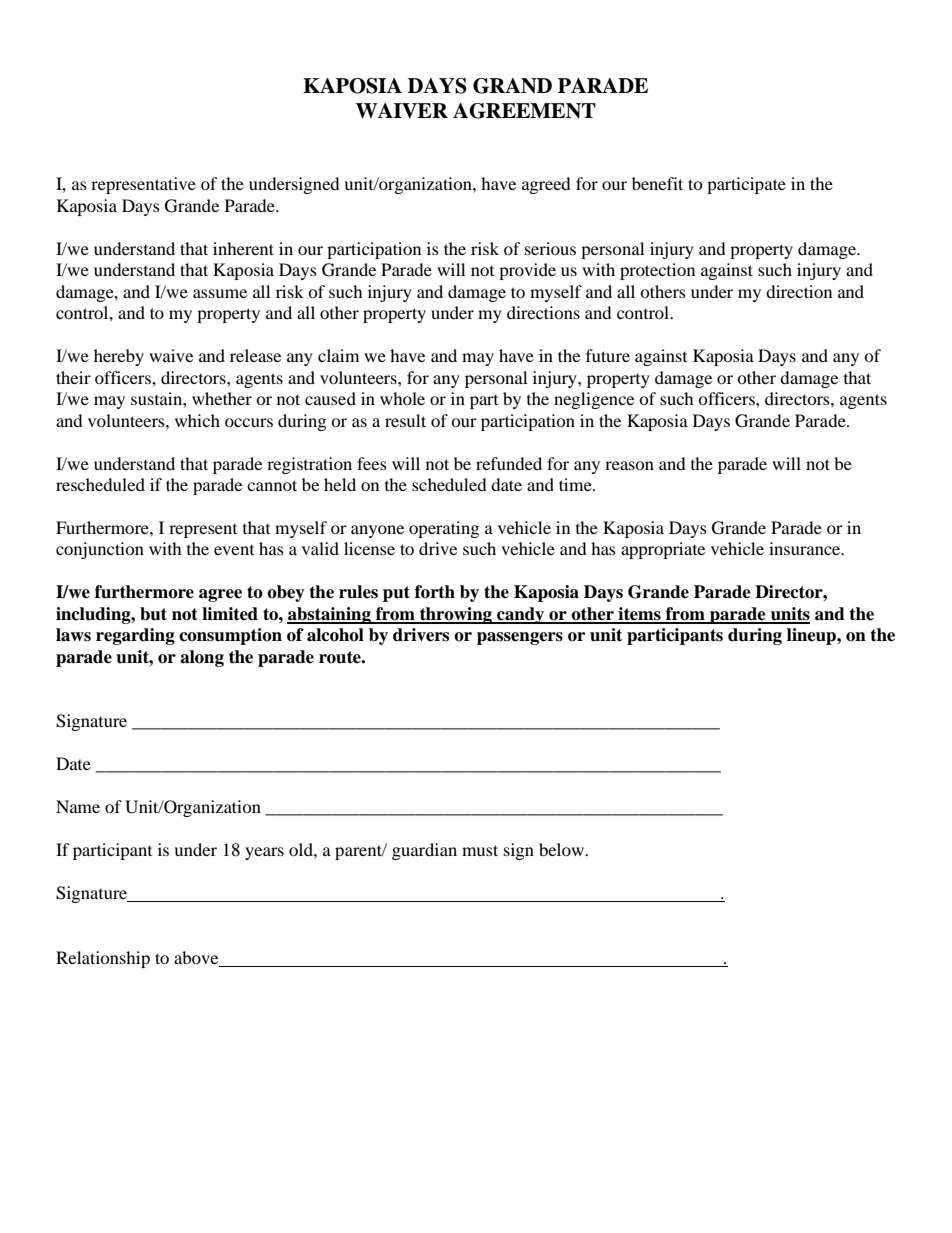  I want to click on whether, so click(222, 398).
